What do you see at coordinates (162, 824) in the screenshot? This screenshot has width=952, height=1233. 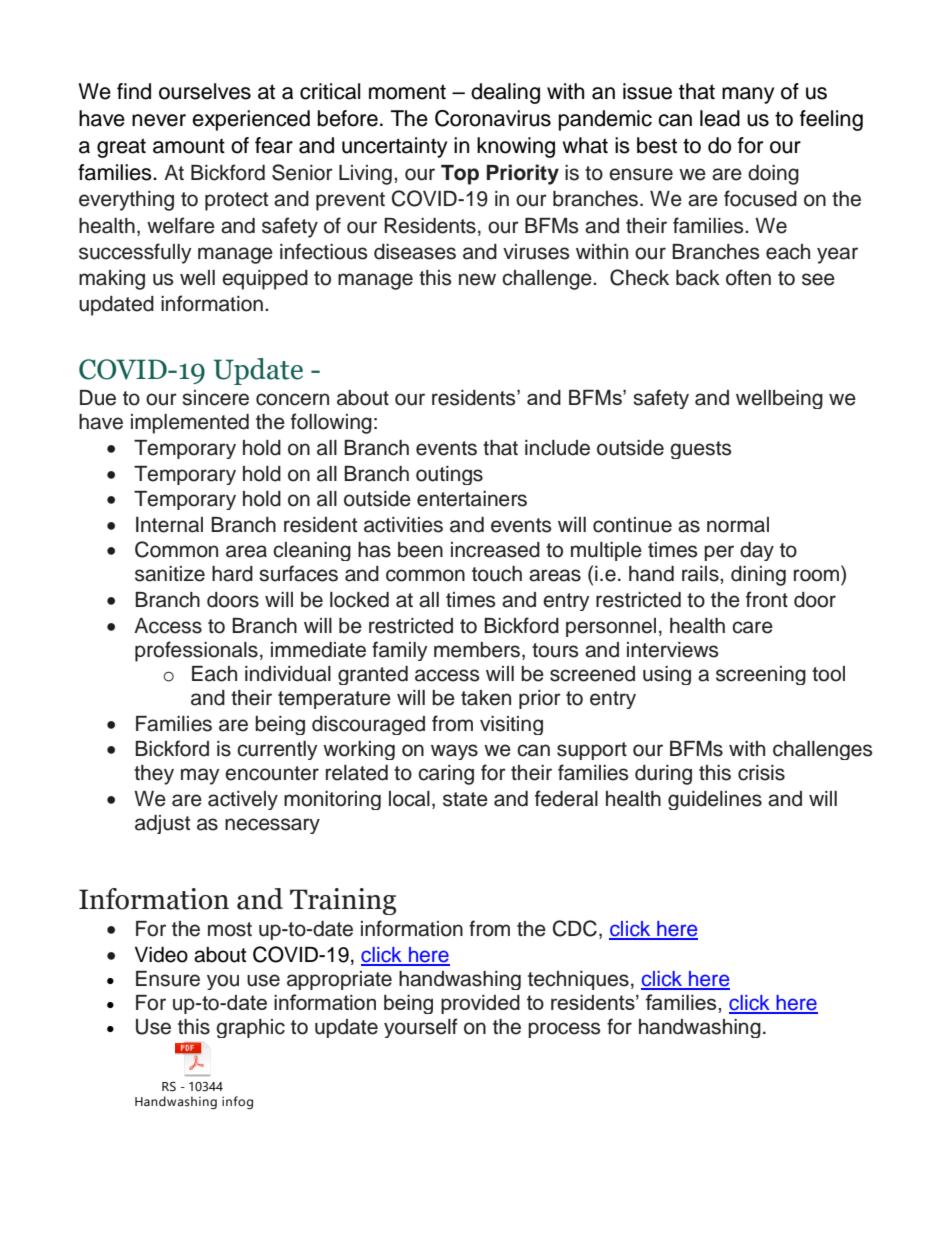 I see `adjust` at bounding box center [162, 824].
